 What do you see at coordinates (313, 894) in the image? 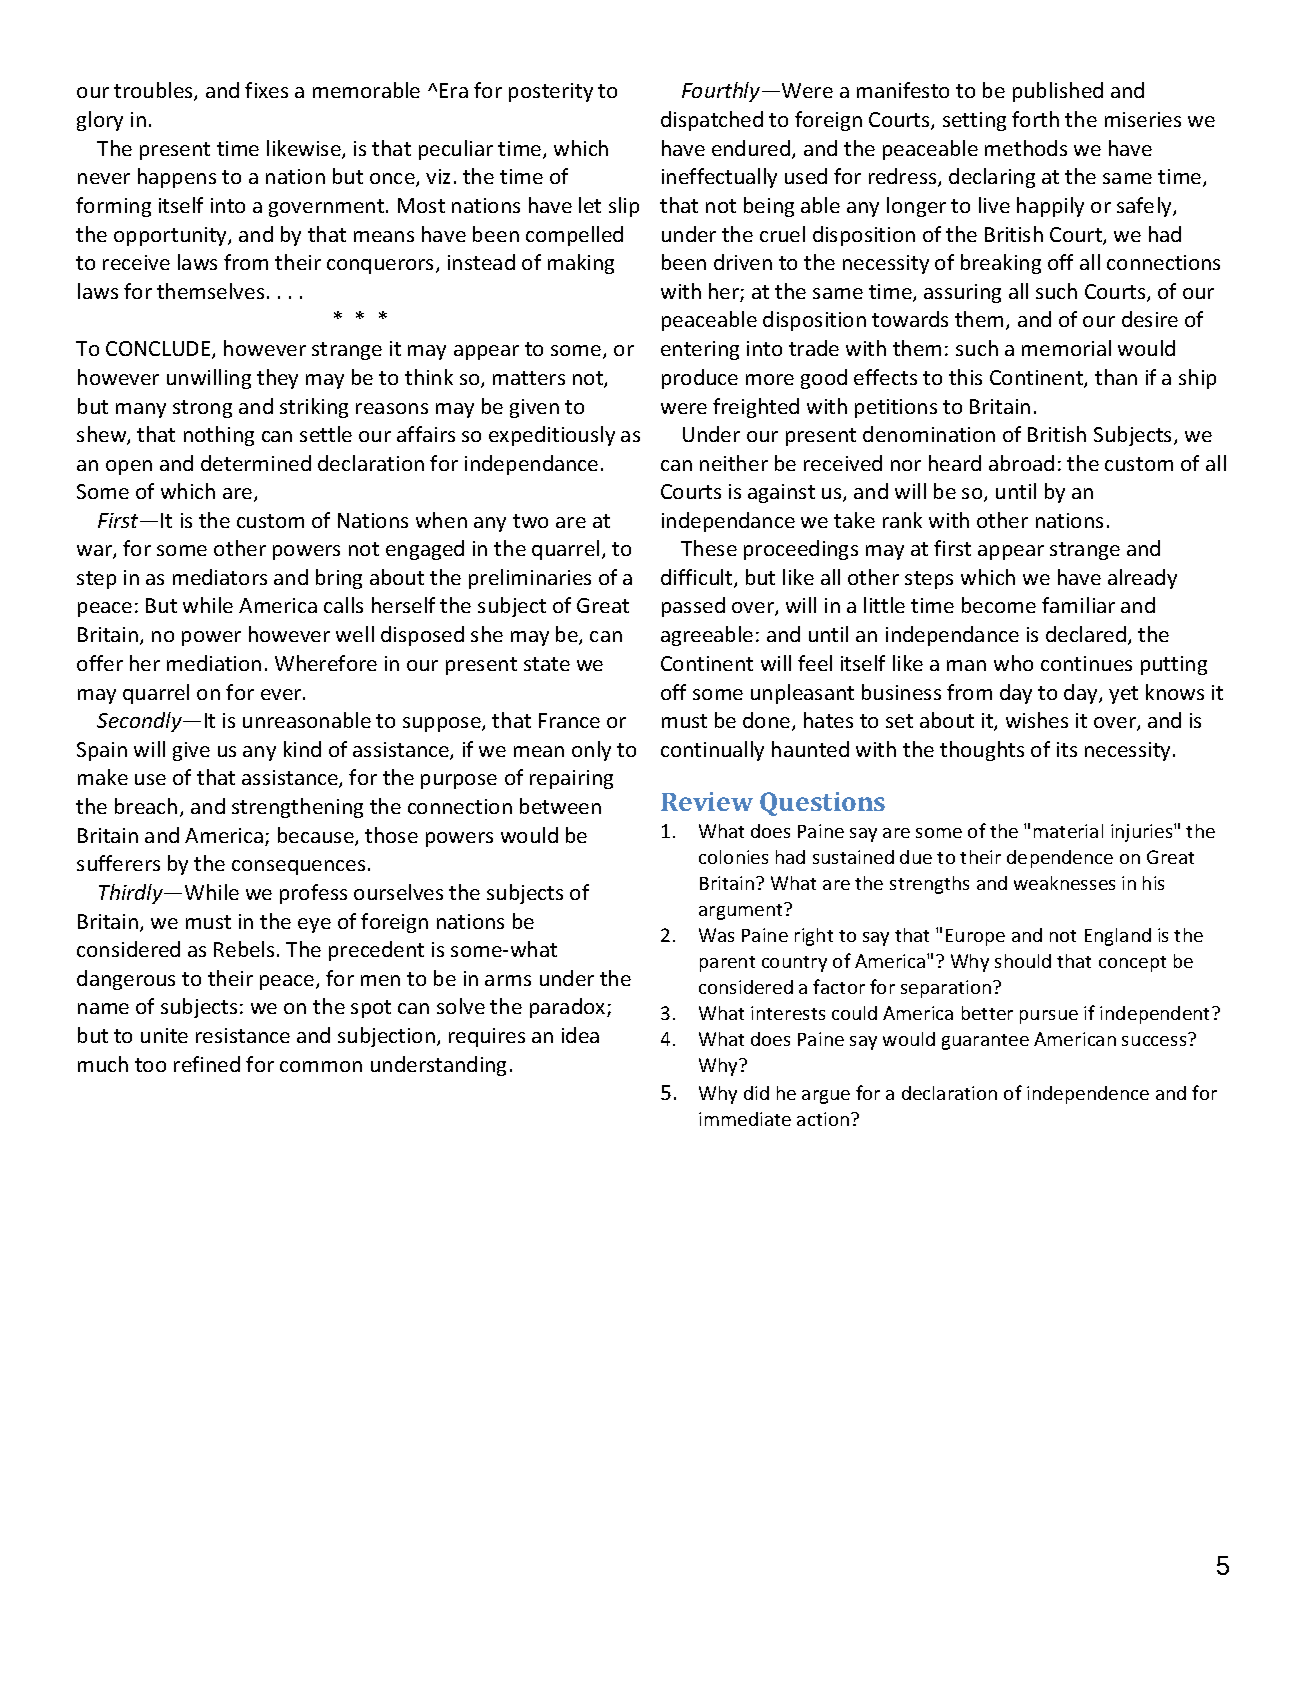
I see `profess` at bounding box center [313, 894].
